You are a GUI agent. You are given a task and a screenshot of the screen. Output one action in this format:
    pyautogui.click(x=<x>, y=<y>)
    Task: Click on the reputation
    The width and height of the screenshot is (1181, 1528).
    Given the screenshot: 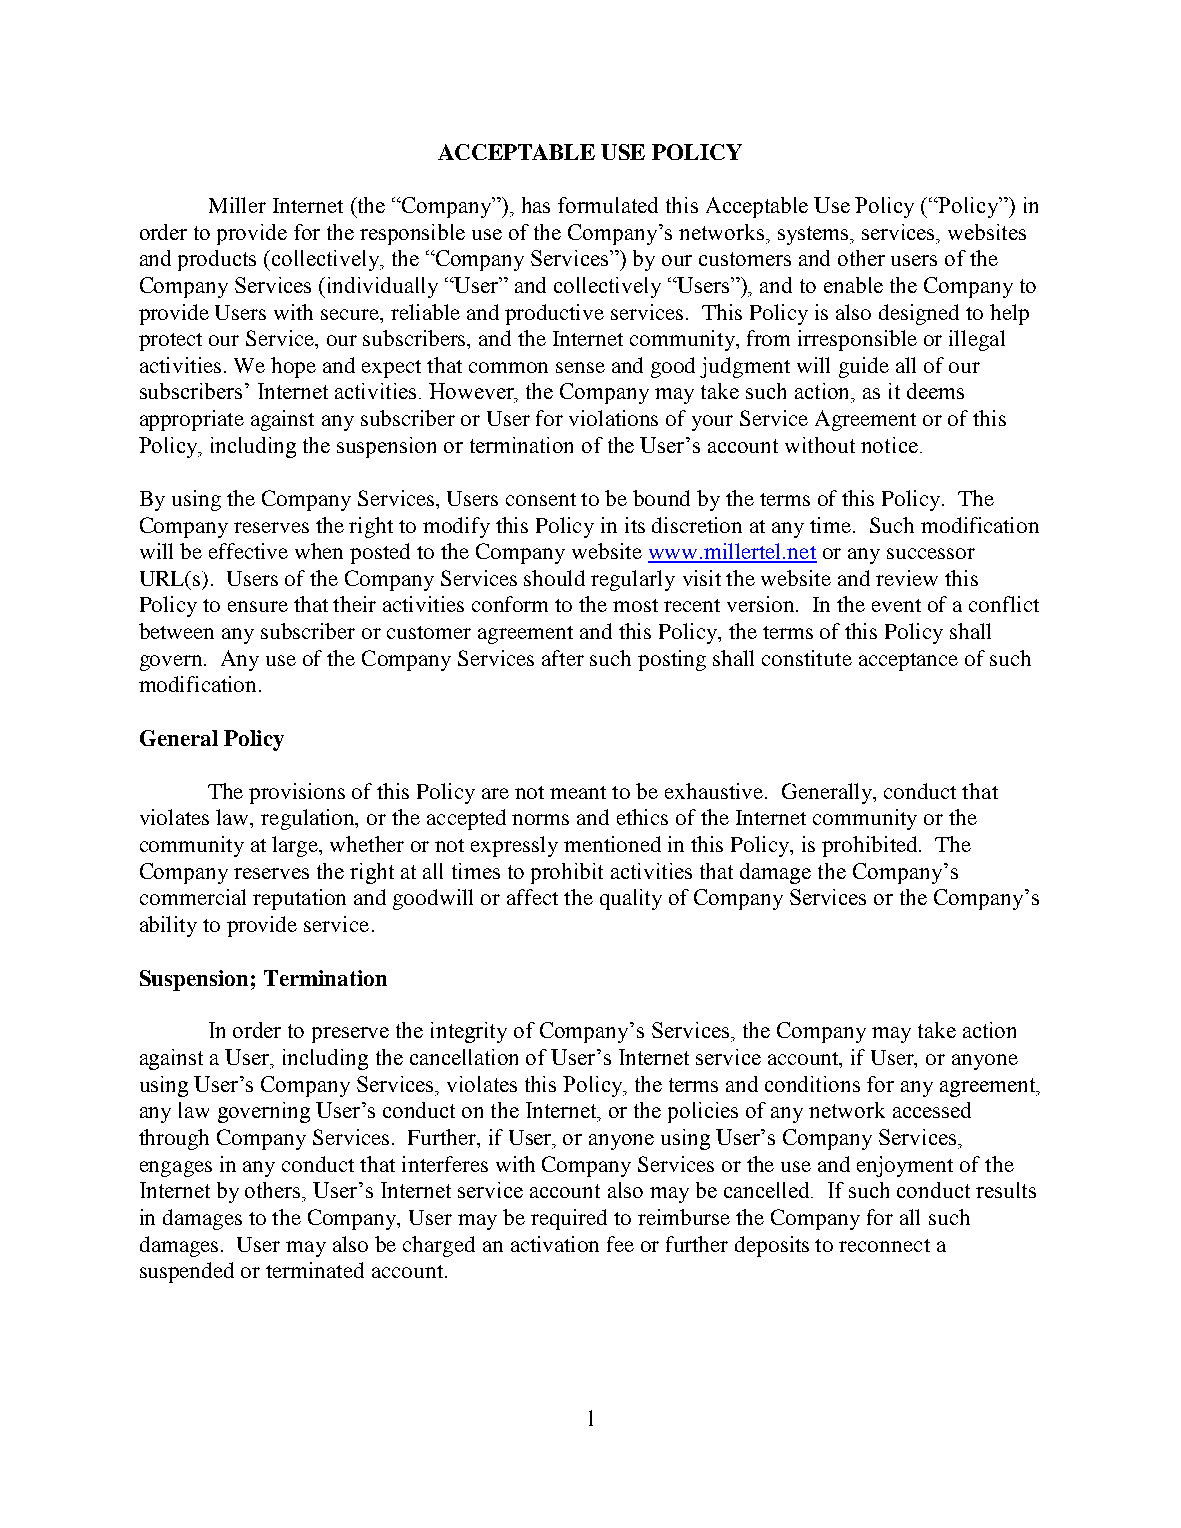 What is the action you would take?
    pyautogui.click(x=299, y=899)
